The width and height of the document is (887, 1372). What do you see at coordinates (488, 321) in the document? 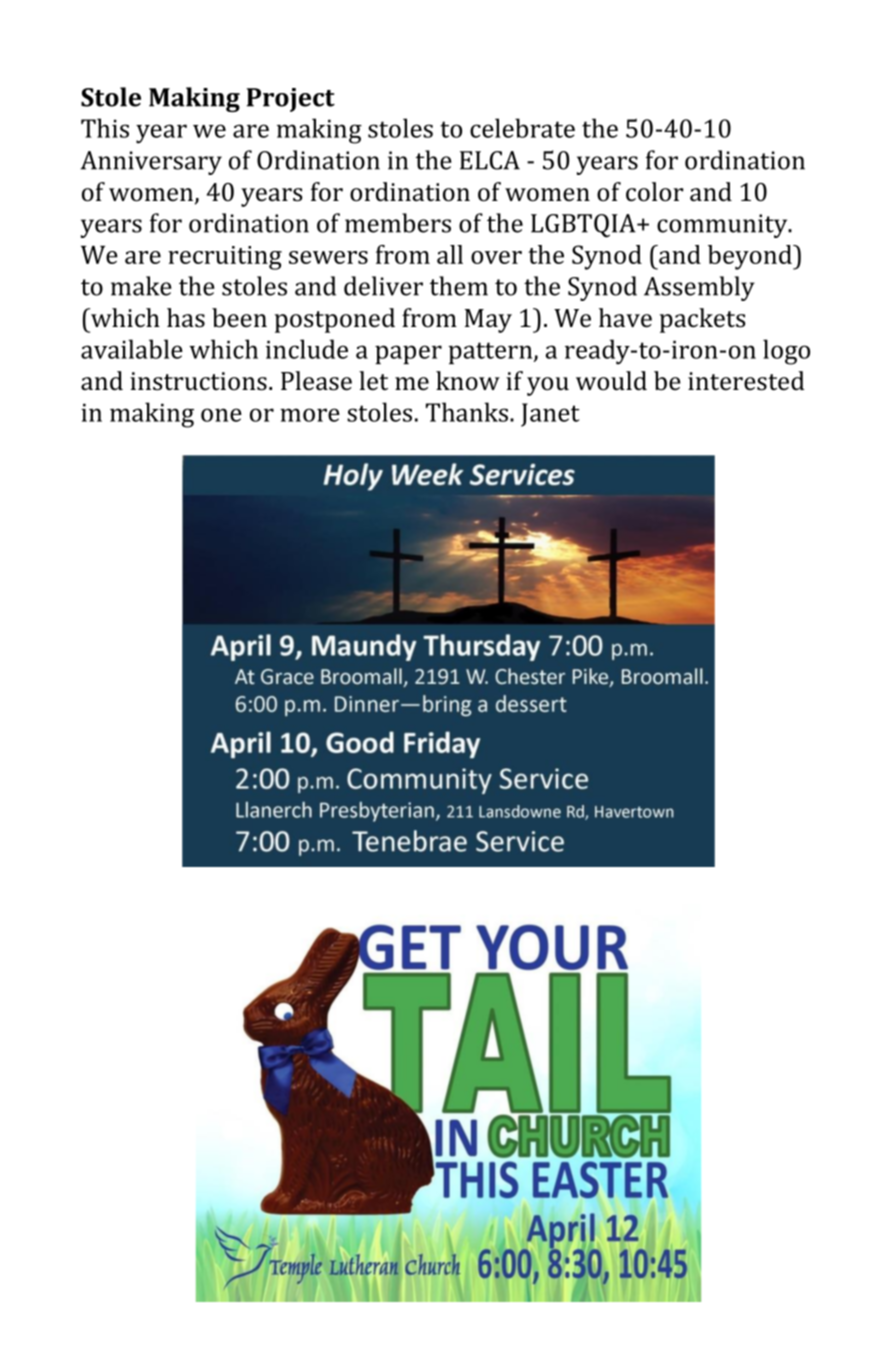
I see `May` at bounding box center [488, 321].
